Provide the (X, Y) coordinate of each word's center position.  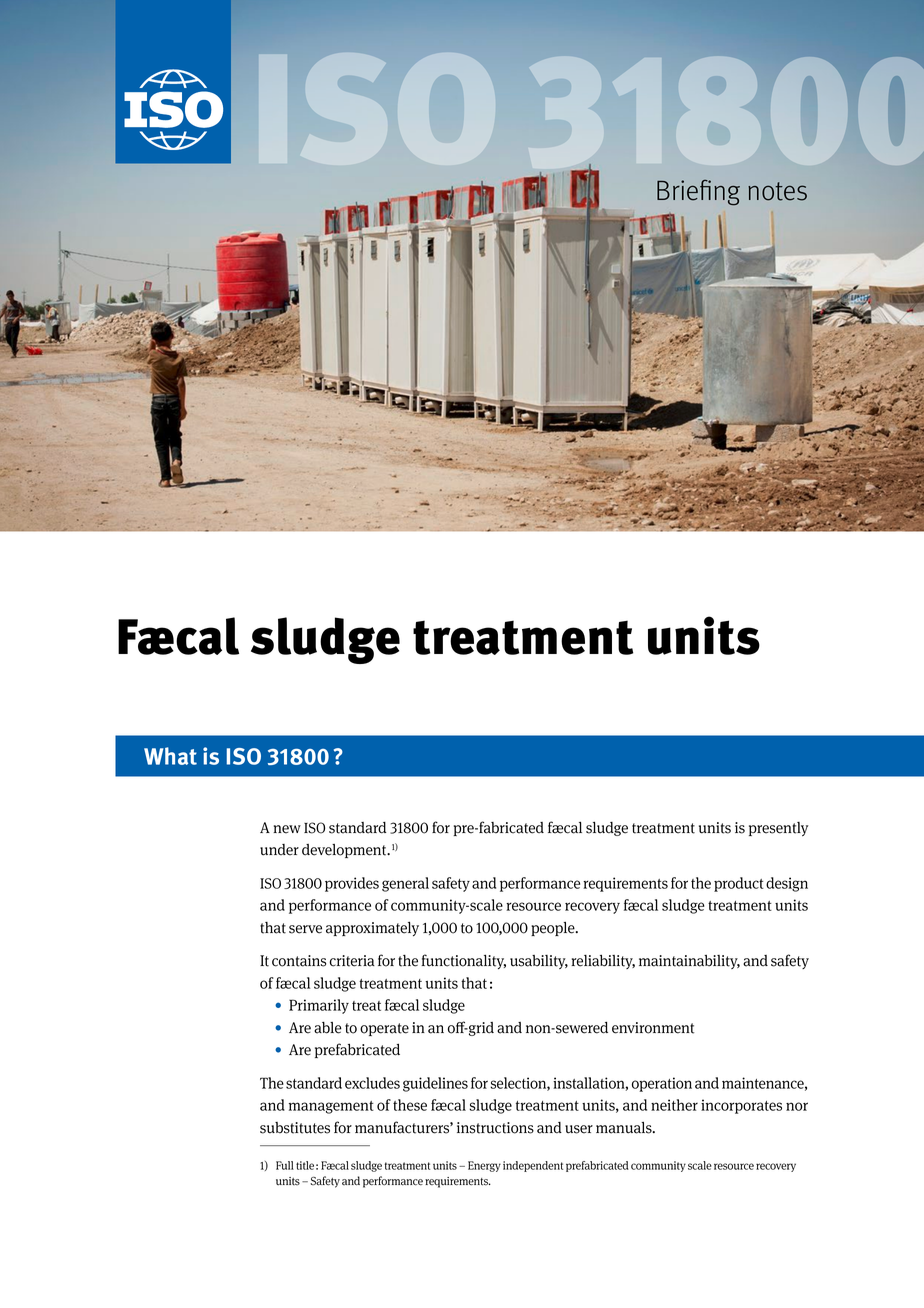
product (739, 884)
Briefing (698, 192)
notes (777, 191)
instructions (495, 1128)
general (405, 884)
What (170, 756)
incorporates (741, 1106)
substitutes (295, 1128)
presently (778, 829)
